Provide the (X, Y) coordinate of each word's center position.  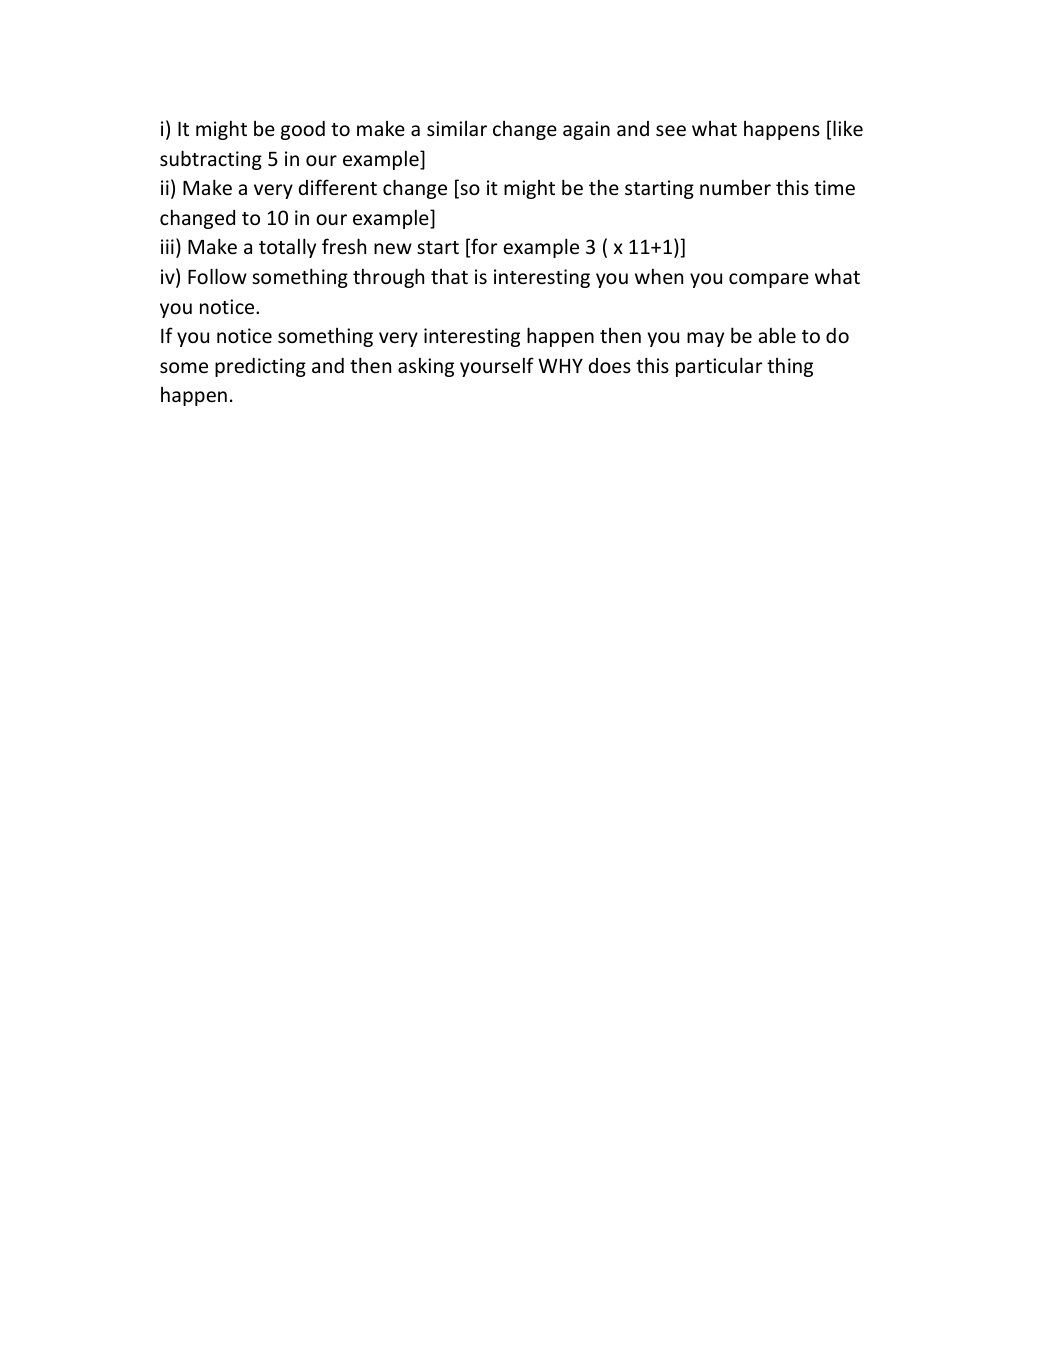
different (338, 187)
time (834, 187)
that (449, 276)
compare (769, 280)
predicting (260, 367)
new (393, 248)
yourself (497, 367)
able (777, 335)
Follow (217, 276)
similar (457, 128)
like (848, 128)
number (735, 187)
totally (287, 248)
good (303, 130)
